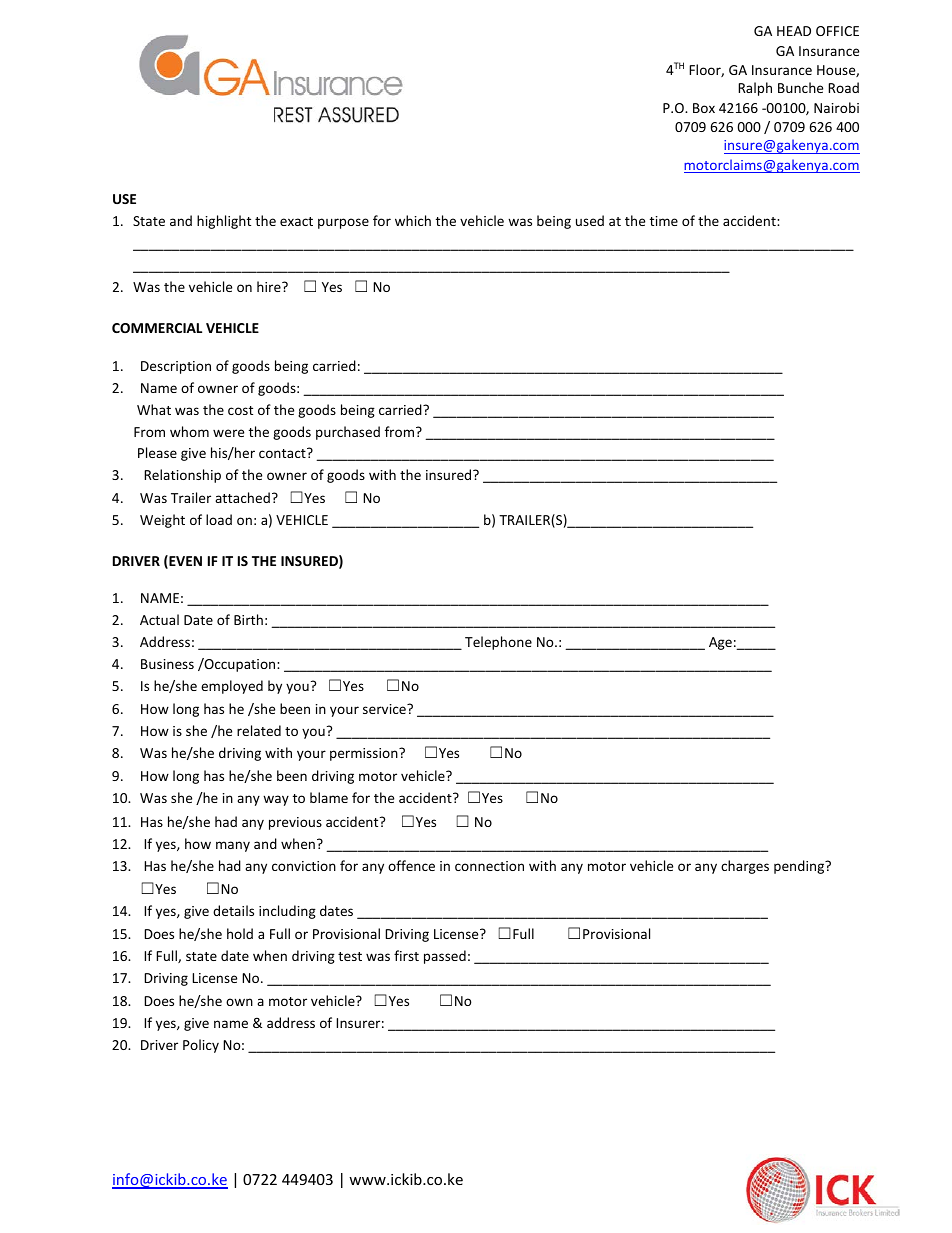 Image resolution: width=952 pixels, height=1233 pixels. Describe the element at coordinates (445, 957) in the screenshot. I see `passed` at that location.
